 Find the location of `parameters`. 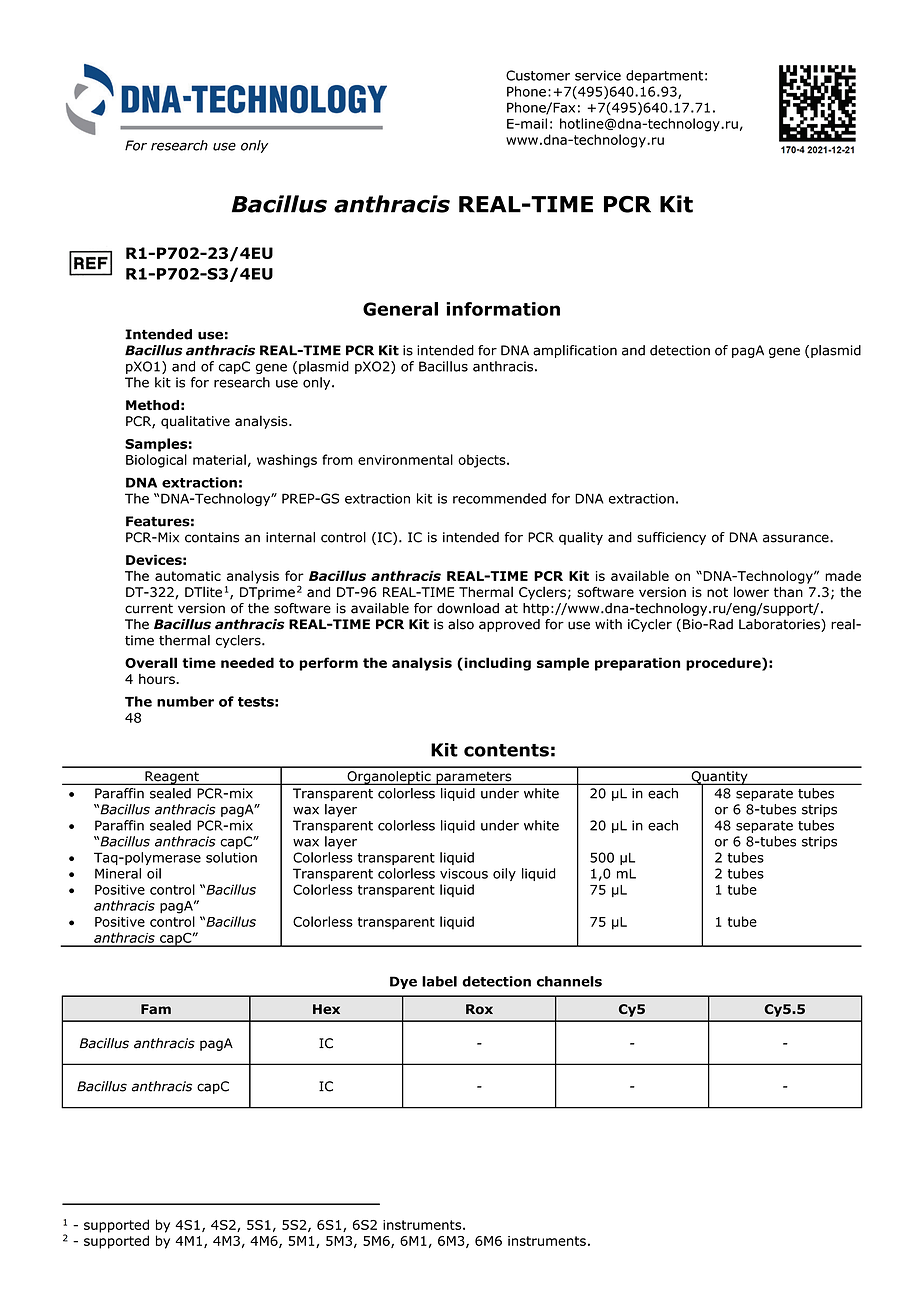

parameters is located at coordinates (474, 778).
